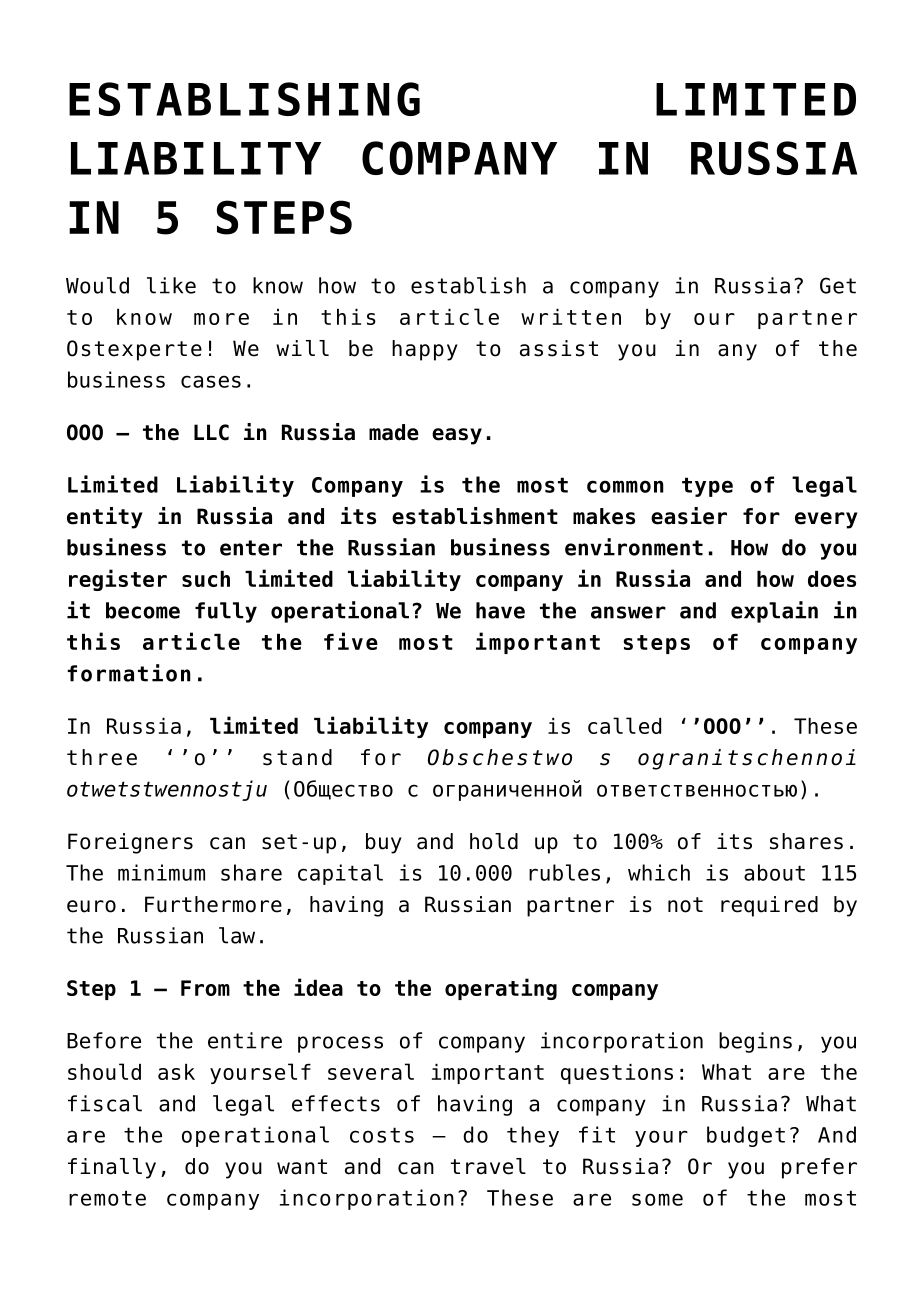 The width and height of the screenshot is (924, 1308). I want to click on three, so click(102, 757).
